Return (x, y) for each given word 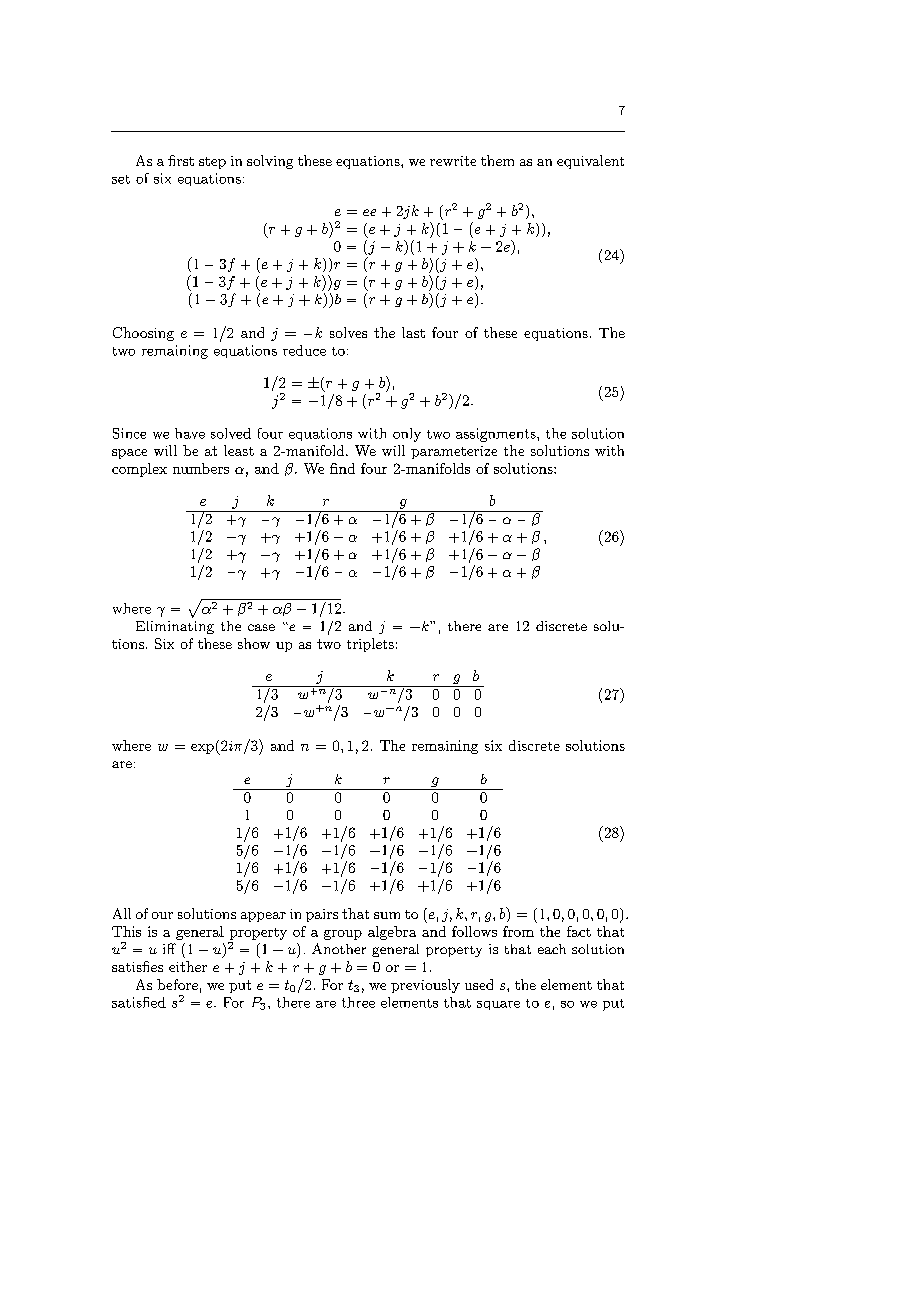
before (177, 984)
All (122, 913)
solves (348, 332)
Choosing (143, 334)
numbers (201, 468)
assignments (497, 435)
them (497, 160)
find (342, 468)
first (181, 160)
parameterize (454, 452)
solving (270, 162)
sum (387, 915)
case (261, 627)
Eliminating (175, 627)
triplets (370, 645)
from (518, 931)
